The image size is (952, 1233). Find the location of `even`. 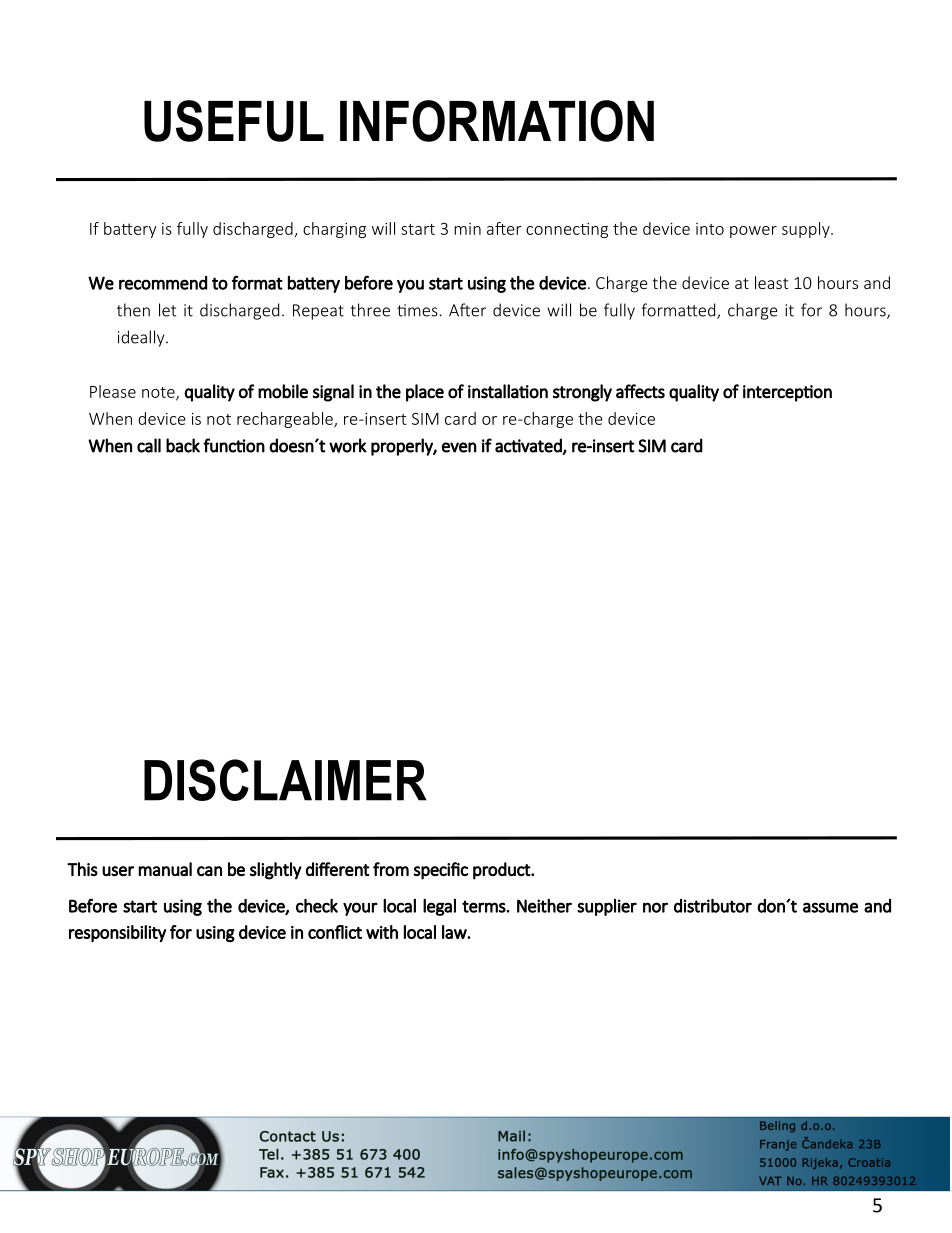

even is located at coordinates (459, 447).
